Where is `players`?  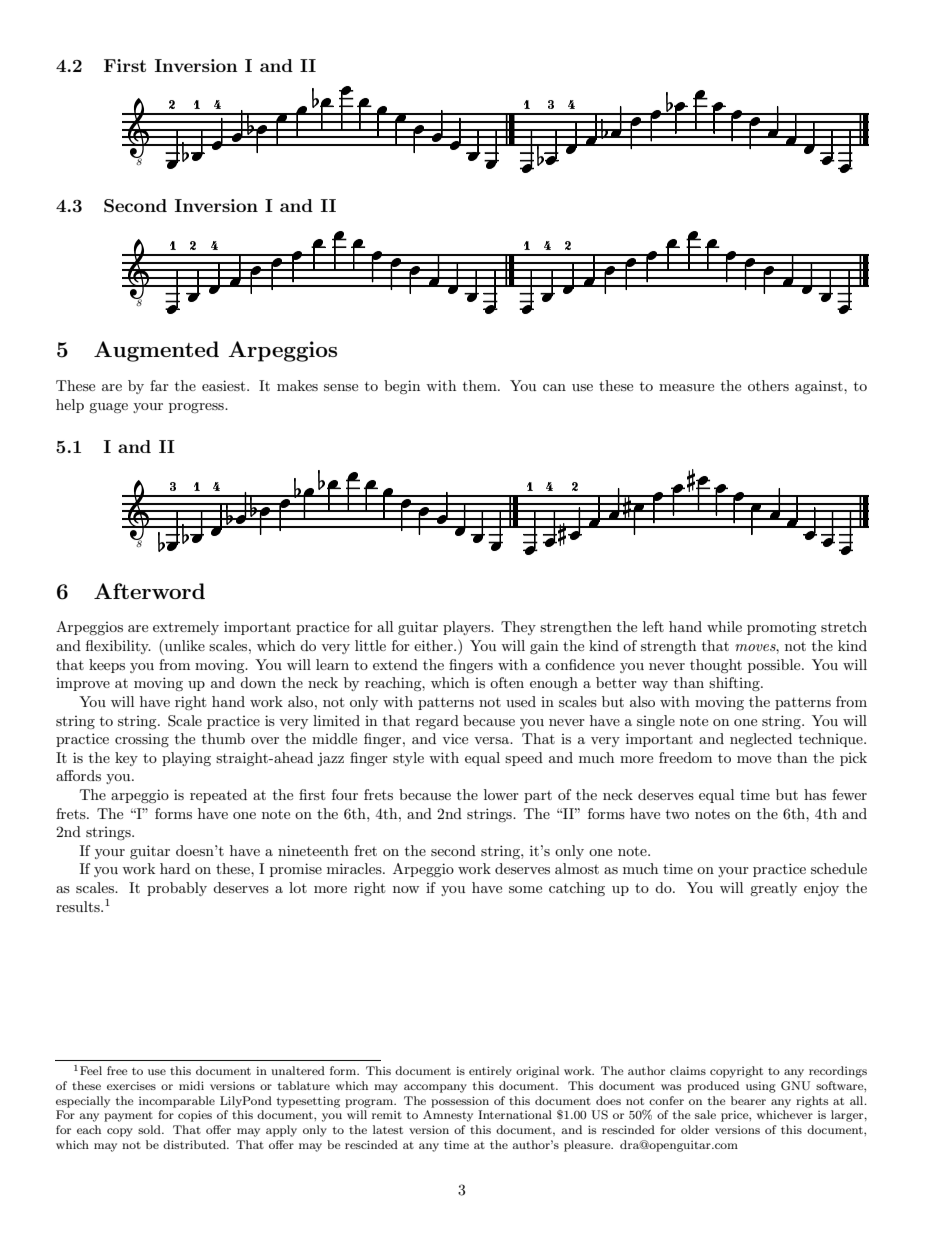 players is located at coordinates (467, 628).
